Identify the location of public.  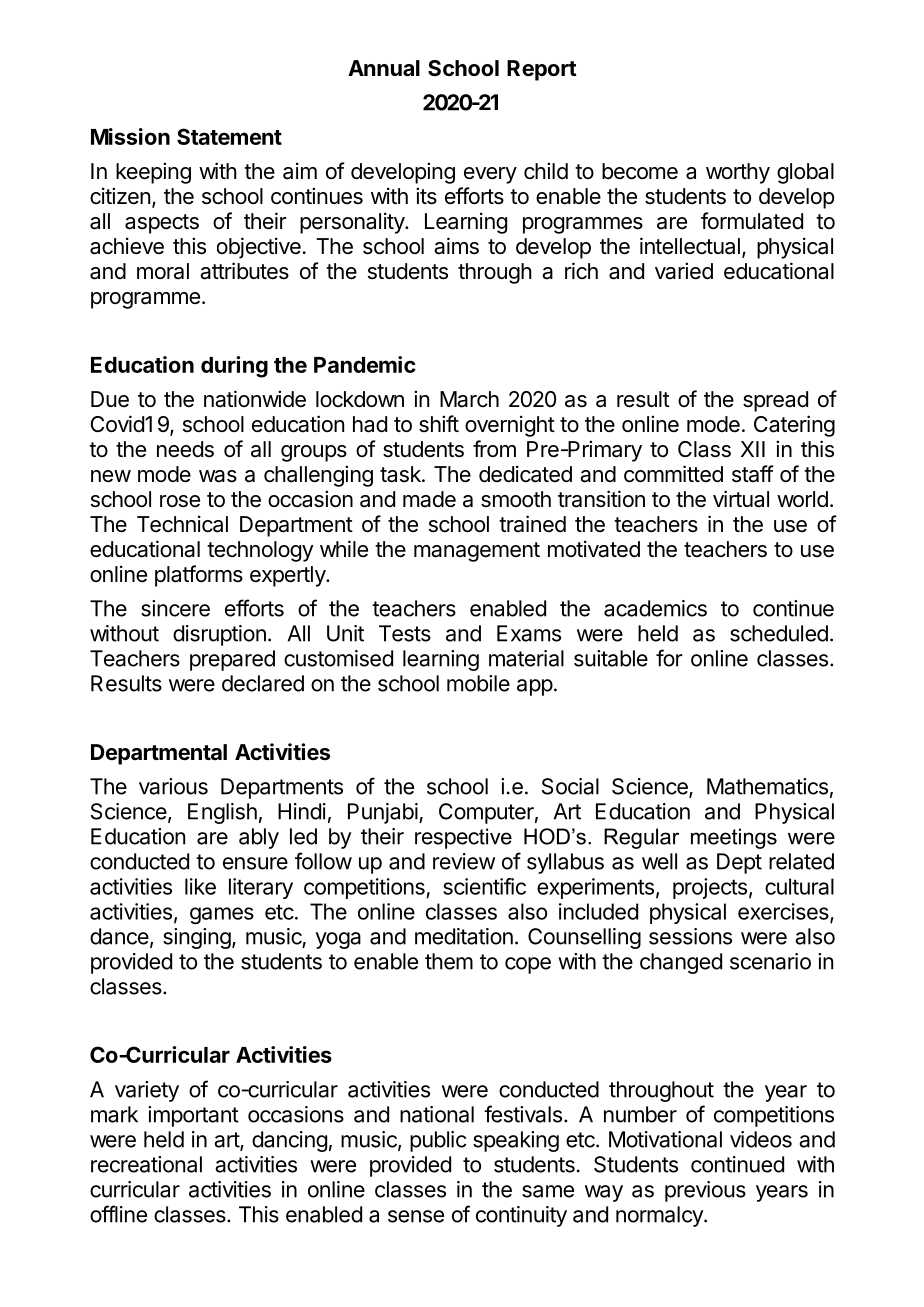
(438, 1141).
